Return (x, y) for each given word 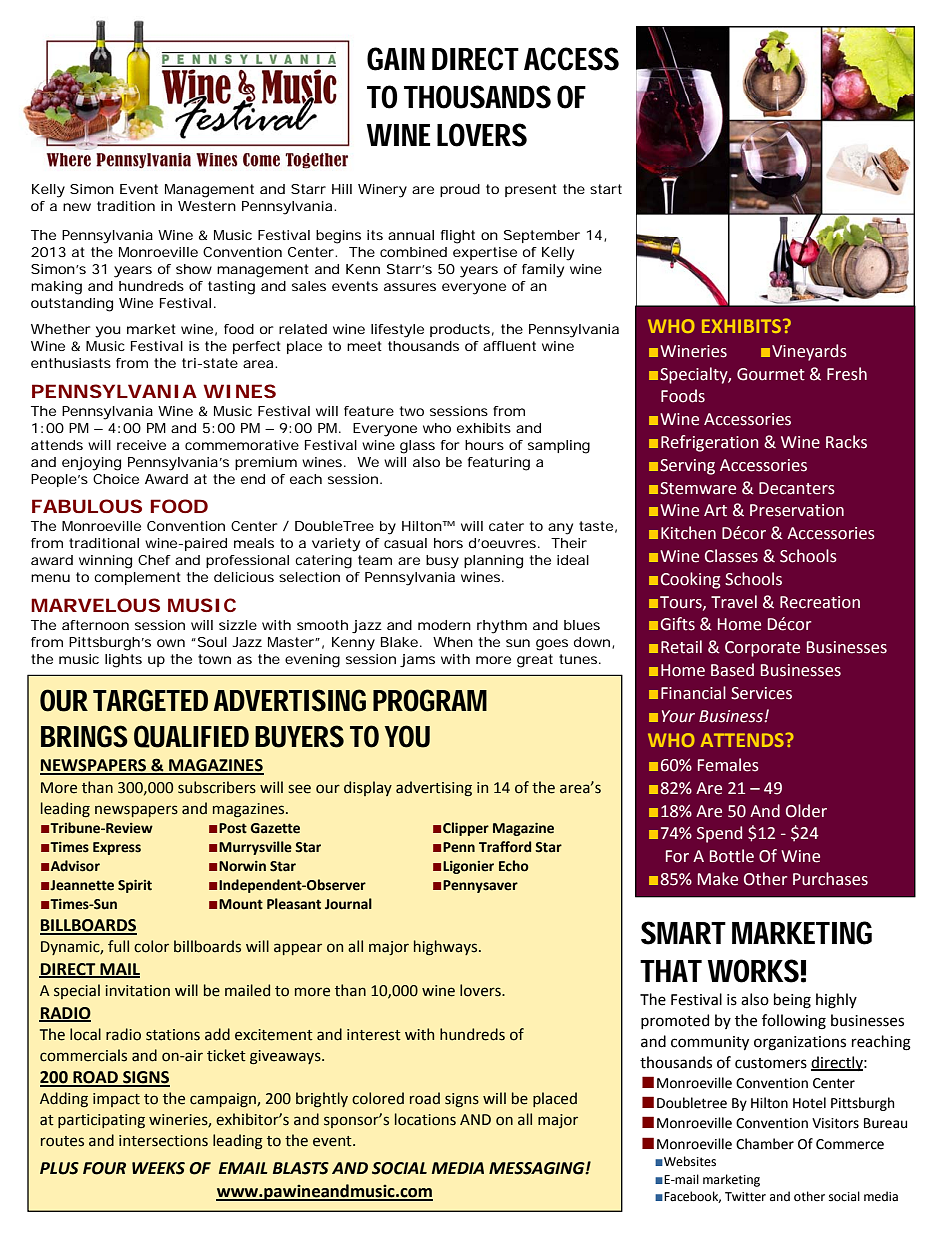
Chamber (765, 1144)
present (531, 190)
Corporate (762, 649)
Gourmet (771, 374)
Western (207, 206)
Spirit (135, 886)
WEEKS (158, 1168)
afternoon (95, 625)
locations (425, 1119)
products (460, 330)
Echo (514, 866)
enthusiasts (71, 363)
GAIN (396, 59)
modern (444, 625)
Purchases (830, 879)
